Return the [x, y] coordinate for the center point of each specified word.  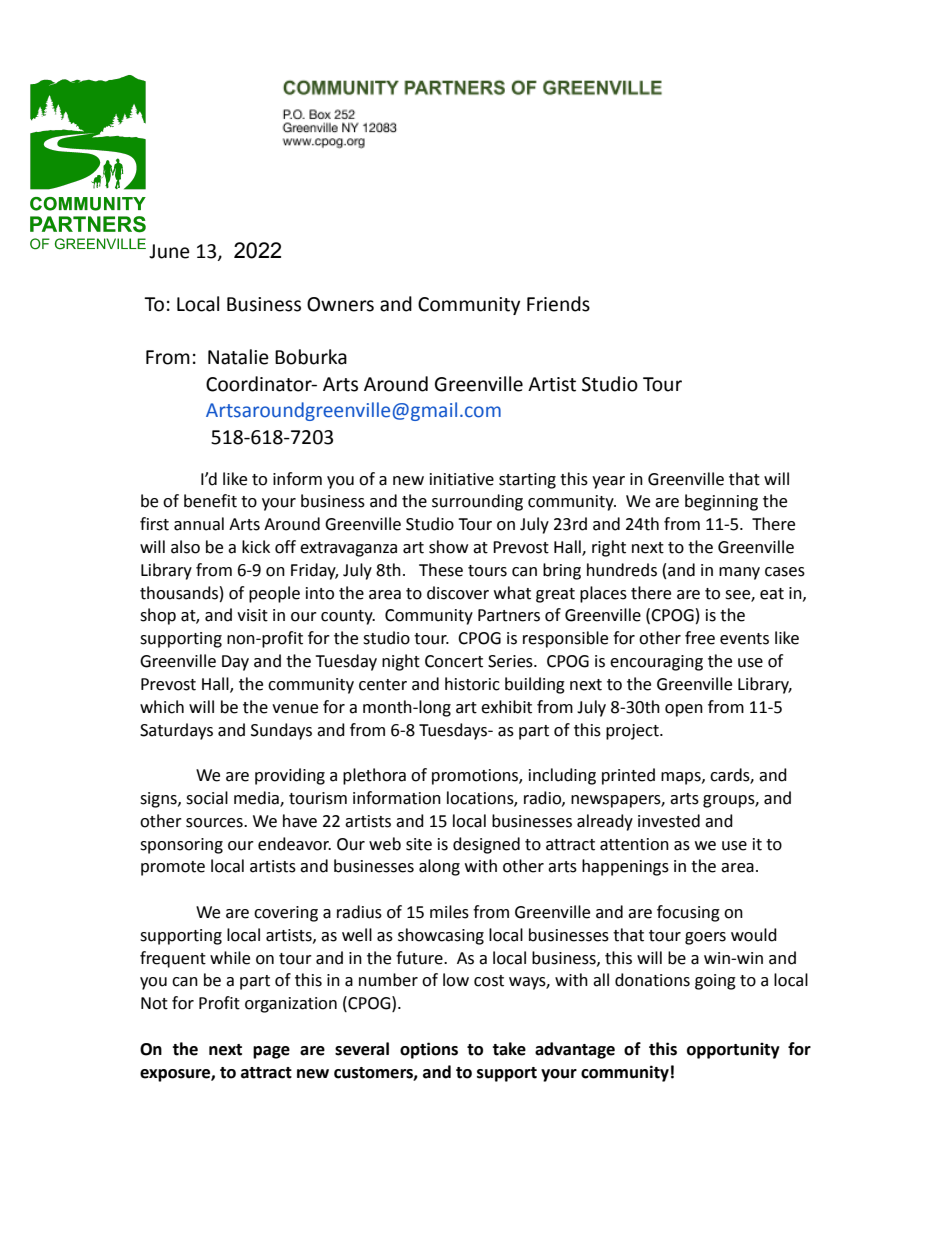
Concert [454, 661]
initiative [462, 479]
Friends [558, 304]
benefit [210, 501]
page [271, 1052]
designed [486, 845]
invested [669, 821]
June [169, 251]
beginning [721, 502]
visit [252, 615]
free [700, 638]
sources [215, 823]
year [608, 482]
